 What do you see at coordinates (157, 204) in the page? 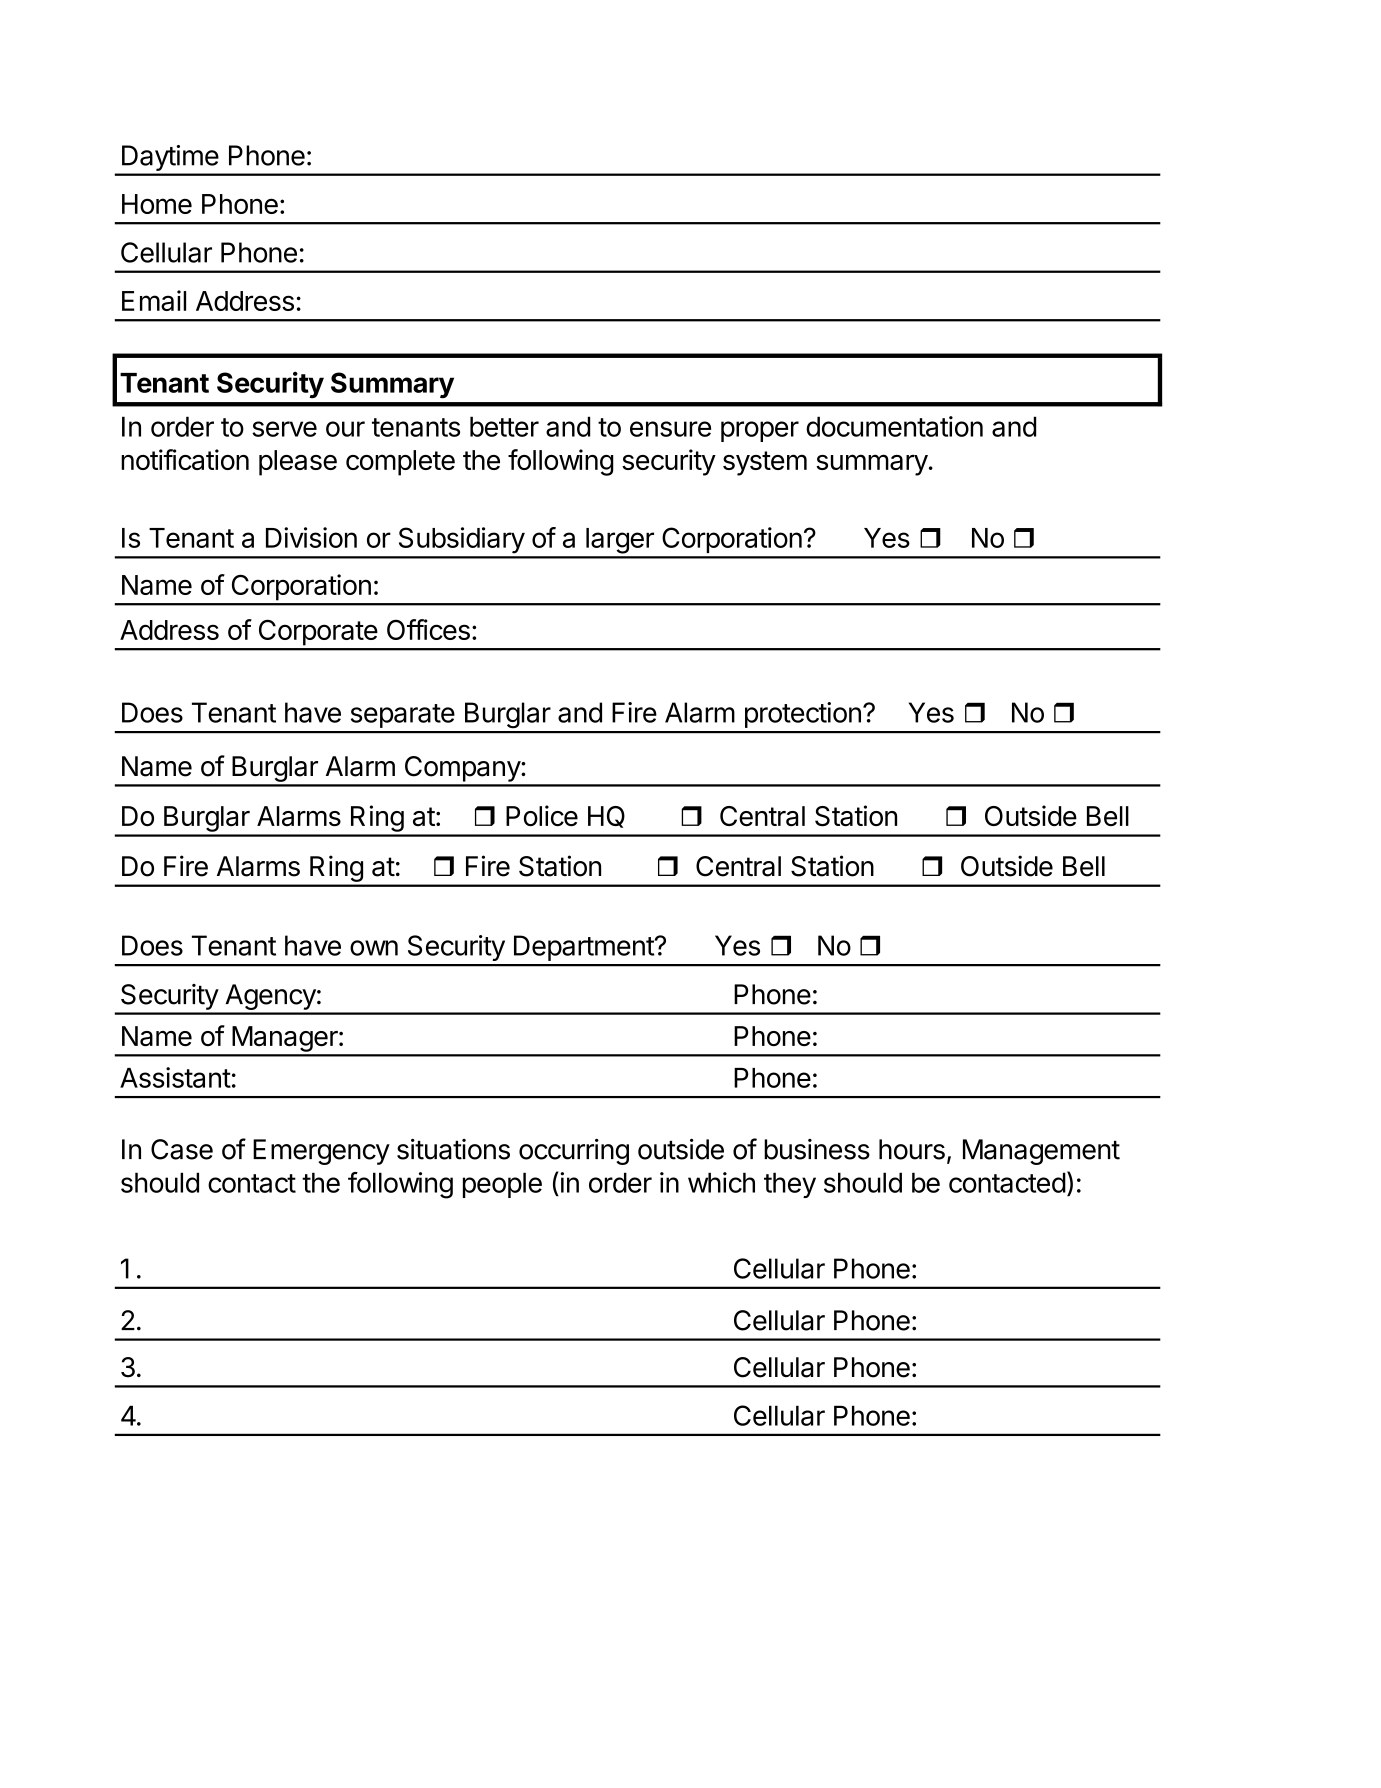
I see `Home` at bounding box center [157, 204].
